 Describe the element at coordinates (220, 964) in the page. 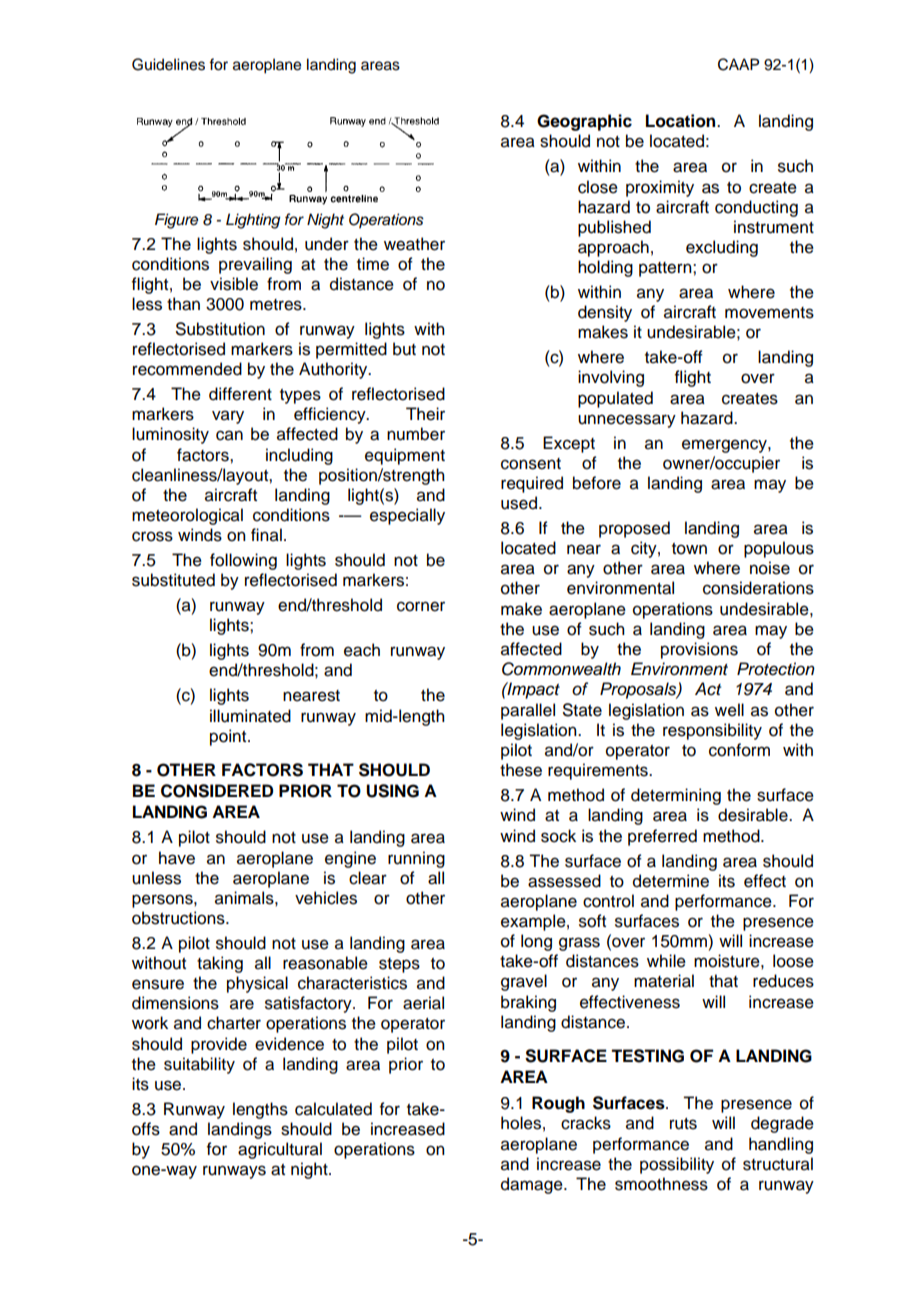

I see `taking` at that location.
